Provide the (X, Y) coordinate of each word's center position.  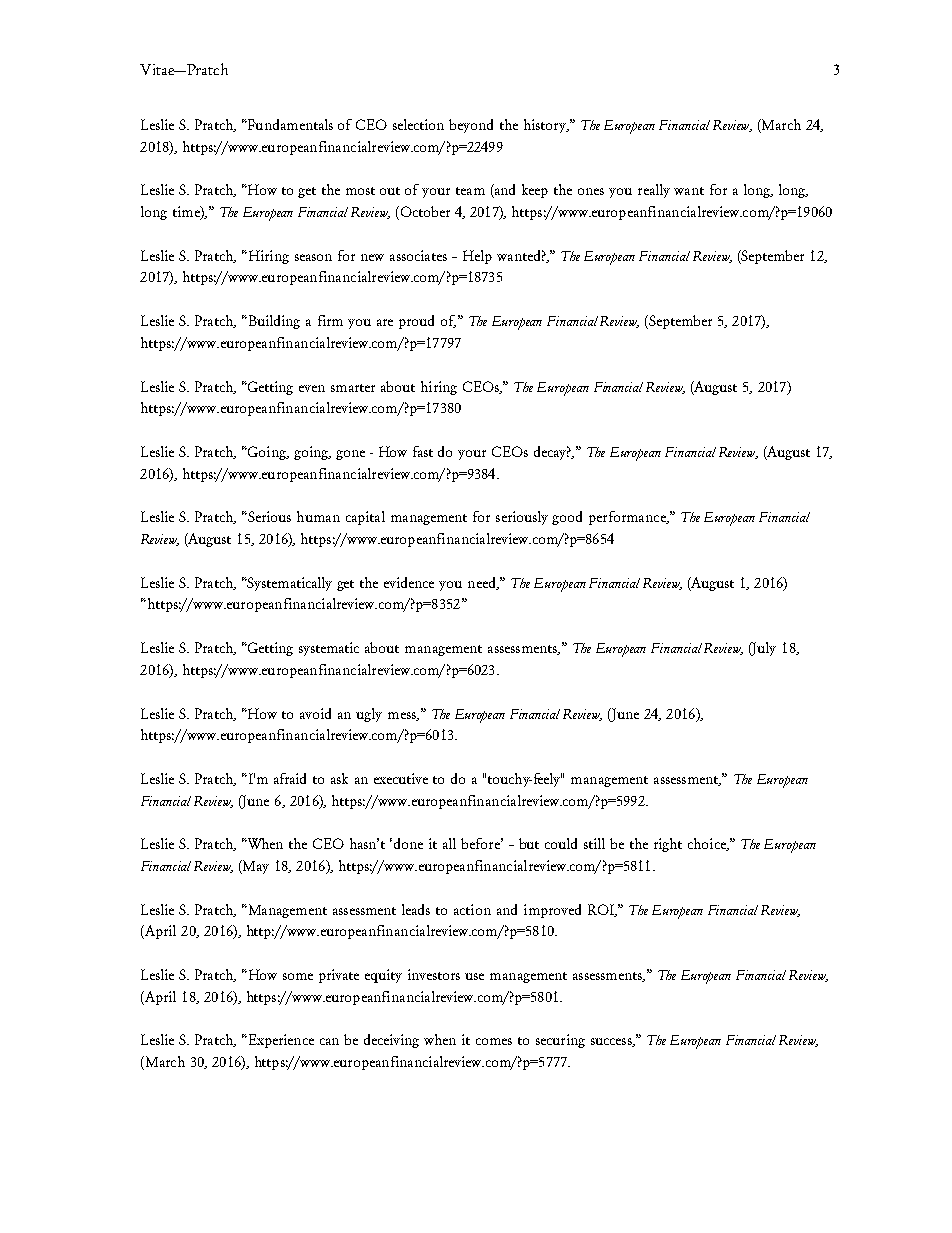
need (483, 583)
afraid (290, 778)
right (668, 845)
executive (401, 778)
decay (551, 453)
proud (416, 322)
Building (273, 322)
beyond (471, 126)
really (654, 191)
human (318, 516)
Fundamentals (289, 124)
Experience (280, 1041)
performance (628, 518)
